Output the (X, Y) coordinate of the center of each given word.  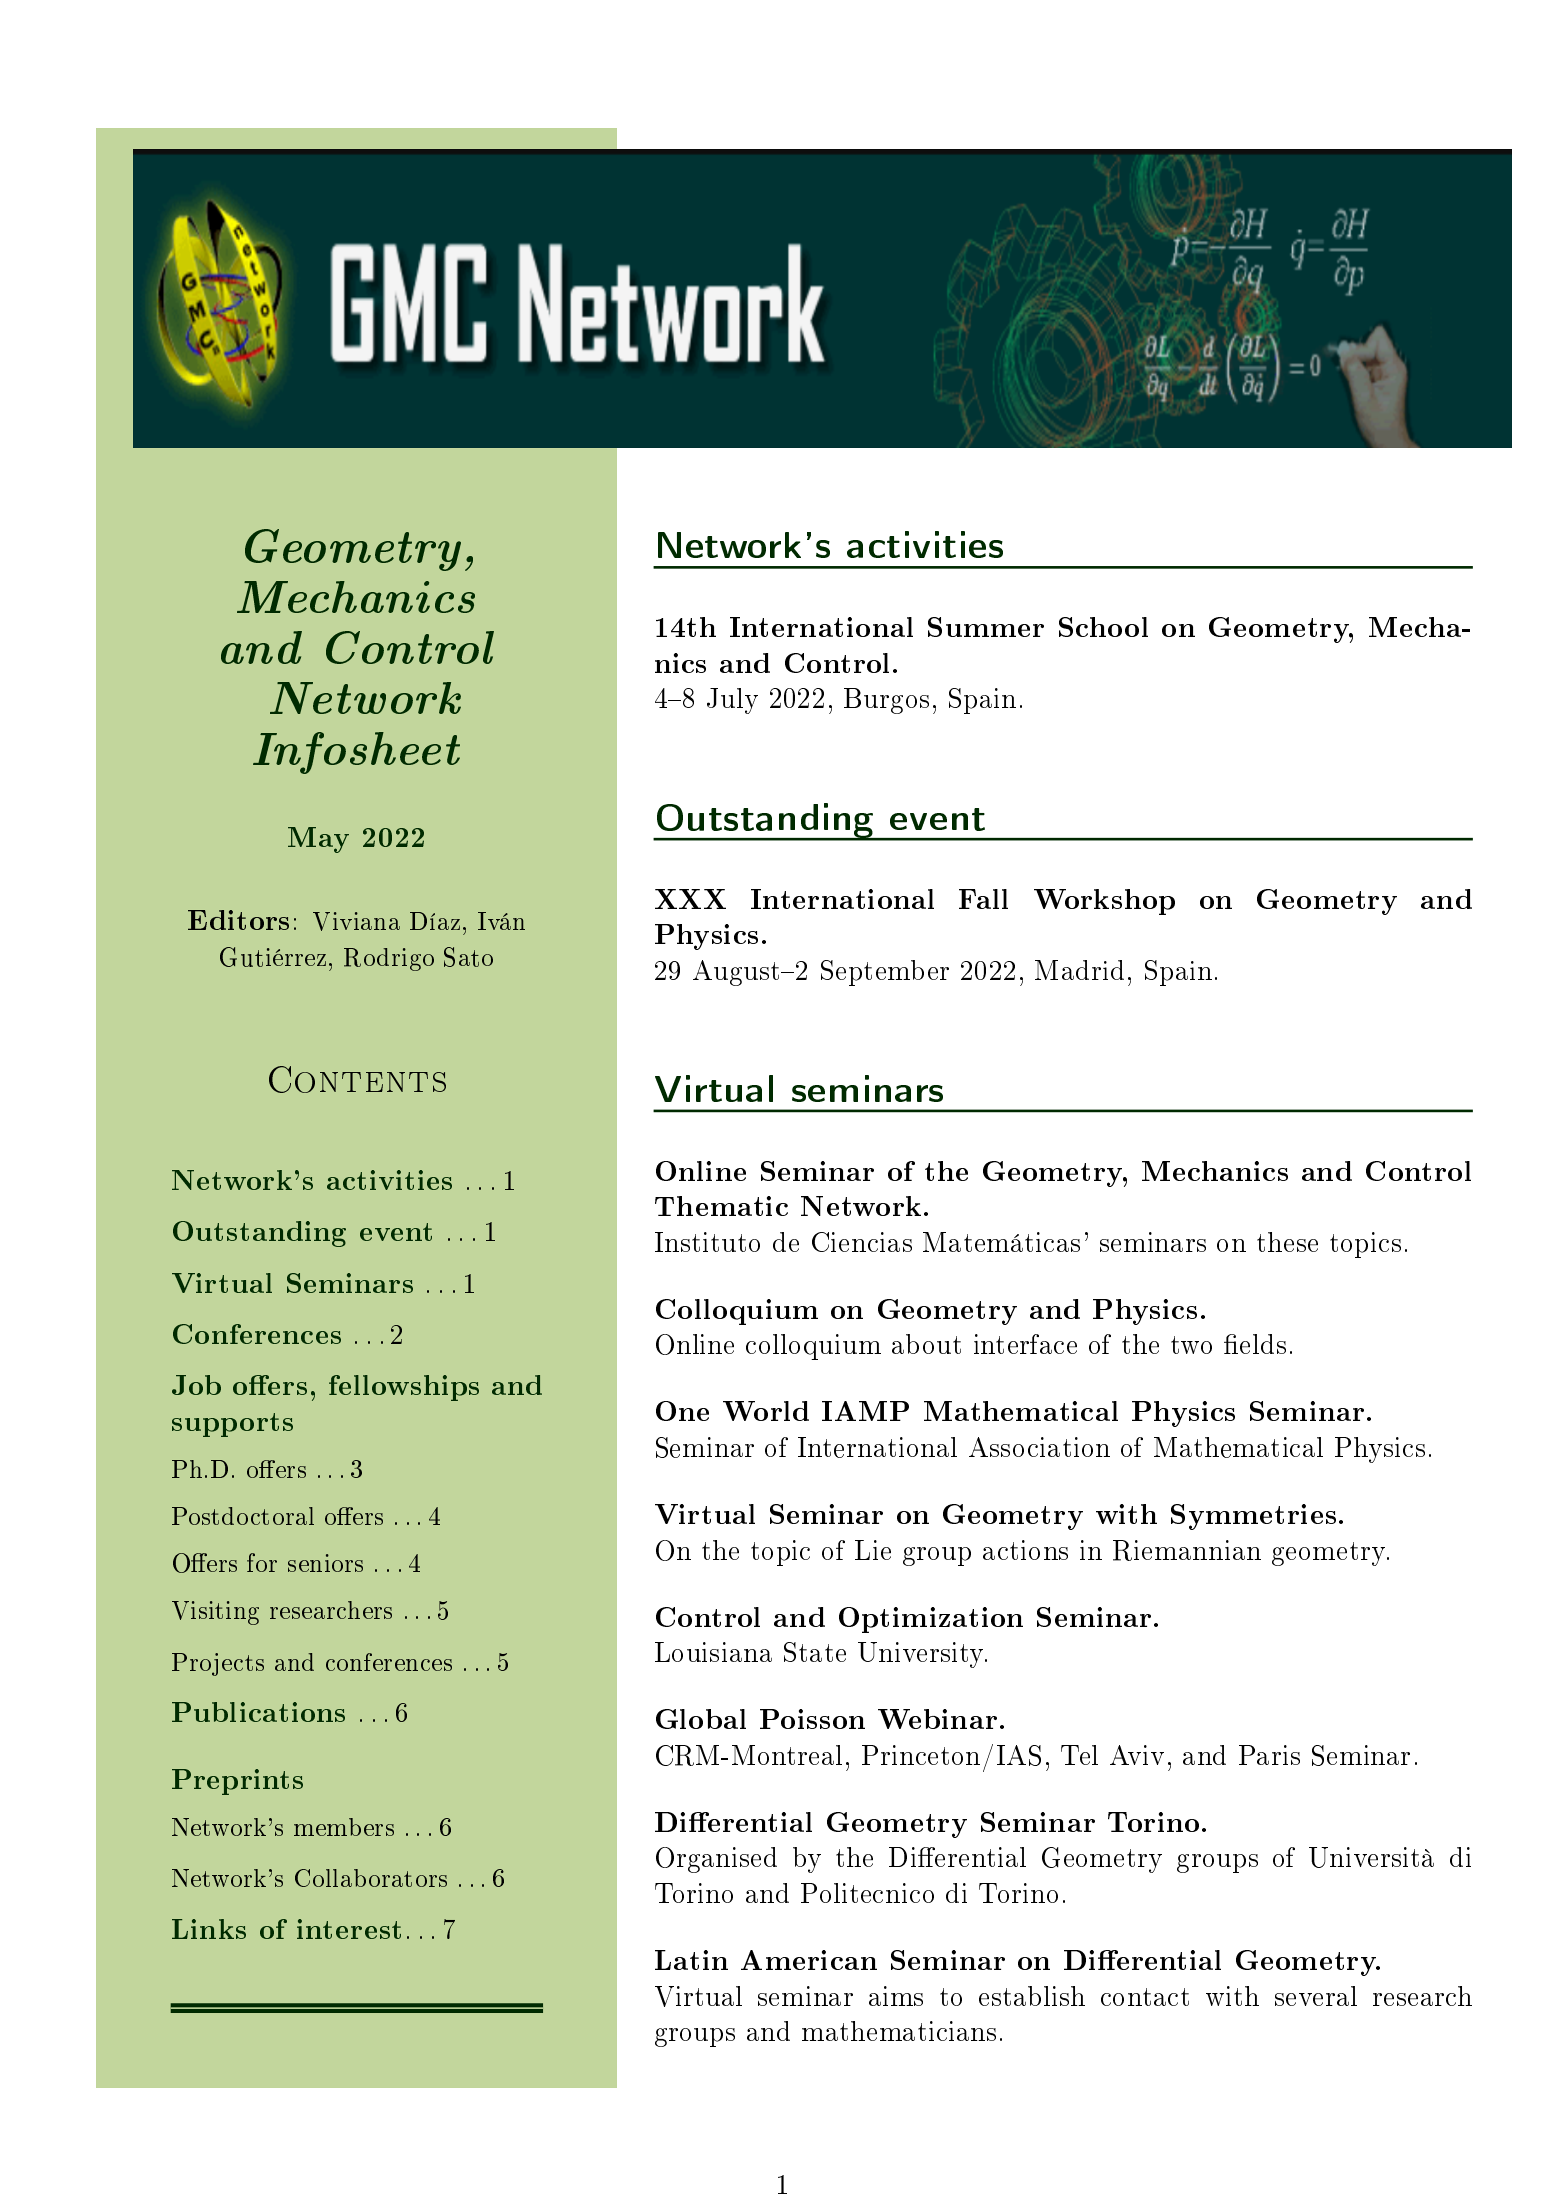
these (1287, 1242)
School (1103, 627)
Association (1039, 1447)
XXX (690, 899)
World (766, 1411)
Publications (258, 1712)
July (732, 701)
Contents (357, 1079)
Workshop (1104, 902)
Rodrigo (389, 959)
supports (232, 1425)
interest (349, 1929)
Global (701, 1719)
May (318, 840)
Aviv (1137, 1755)
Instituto (707, 1242)
